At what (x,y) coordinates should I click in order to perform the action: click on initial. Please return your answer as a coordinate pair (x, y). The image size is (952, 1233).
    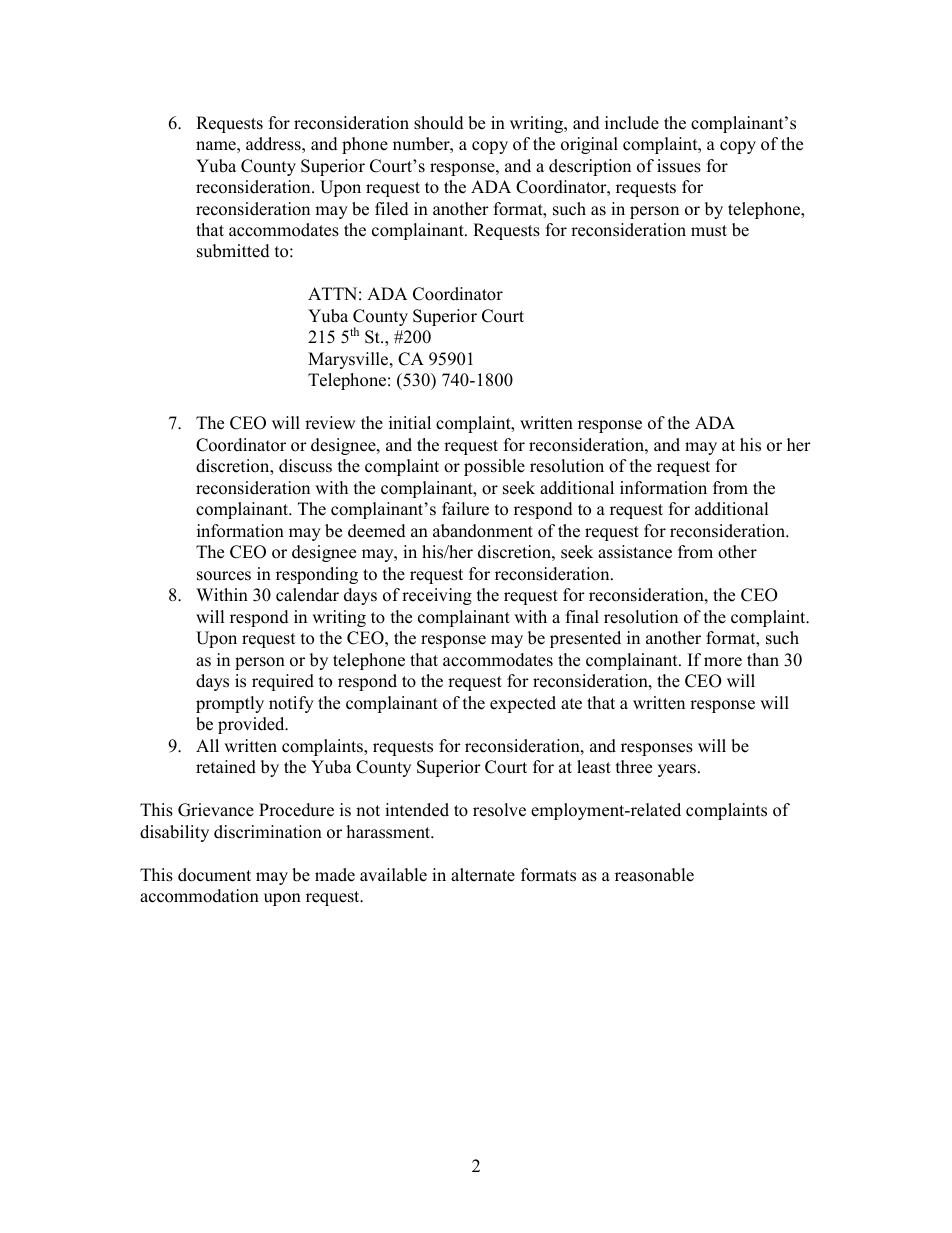
    Looking at the image, I should click on (410, 422).
